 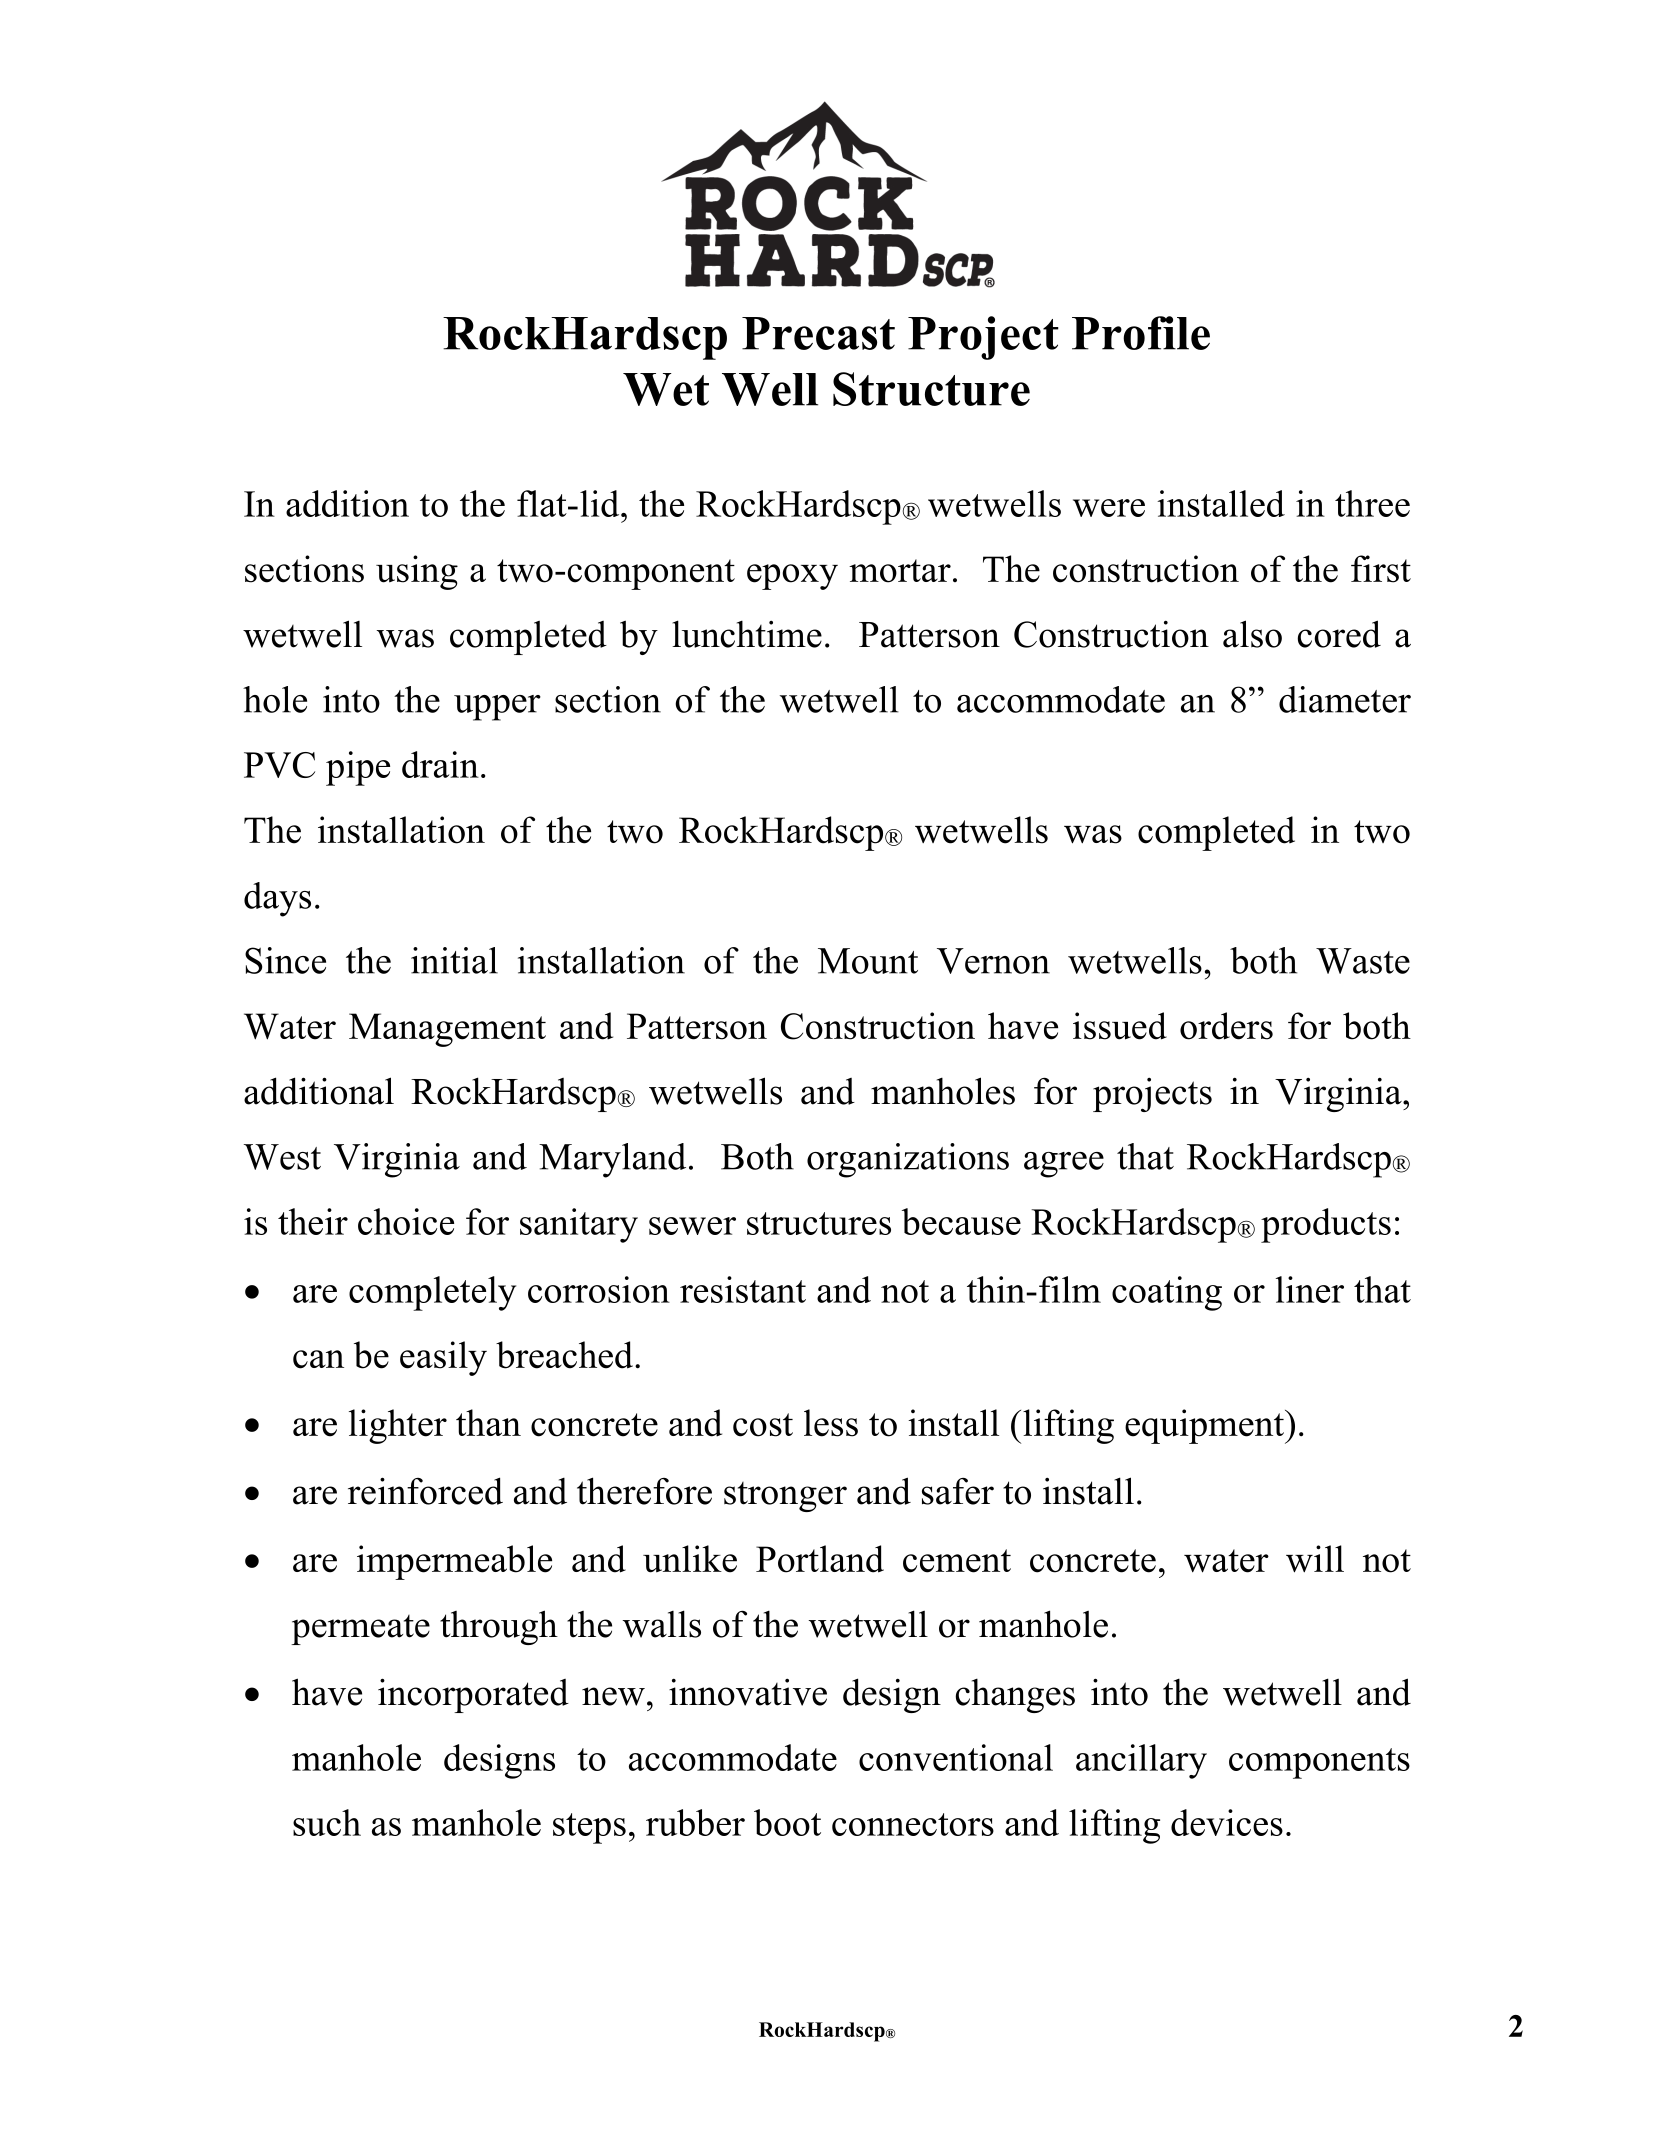 I want to click on using, so click(x=417, y=572).
